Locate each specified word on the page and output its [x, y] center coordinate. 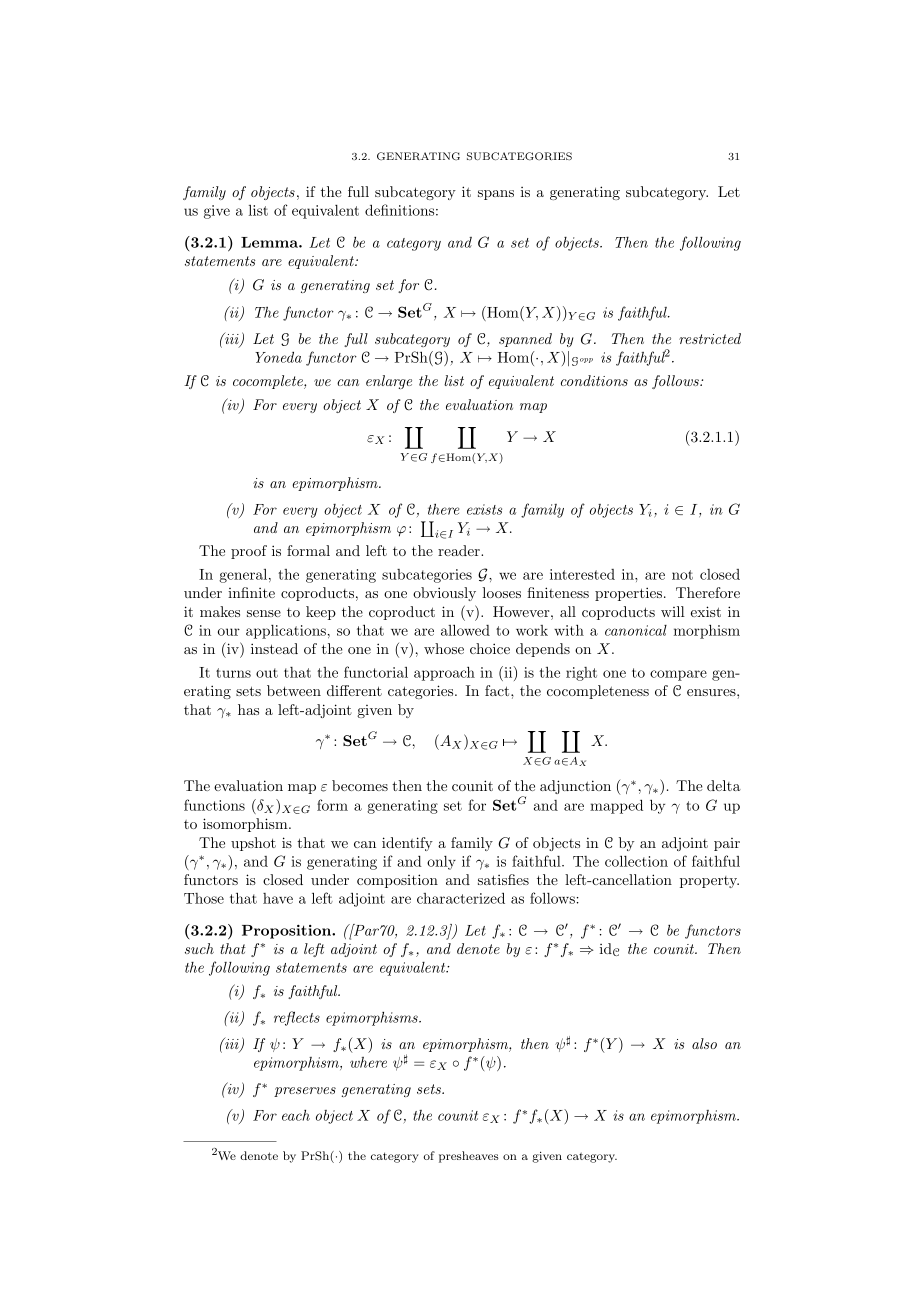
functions [214, 805]
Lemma [270, 242]
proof [249, 552]
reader [460, 550]
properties [628, 594]
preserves [305, 1092]
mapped [616, 806]
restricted [710, 338]
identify [407, 844]
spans [496, 195]
